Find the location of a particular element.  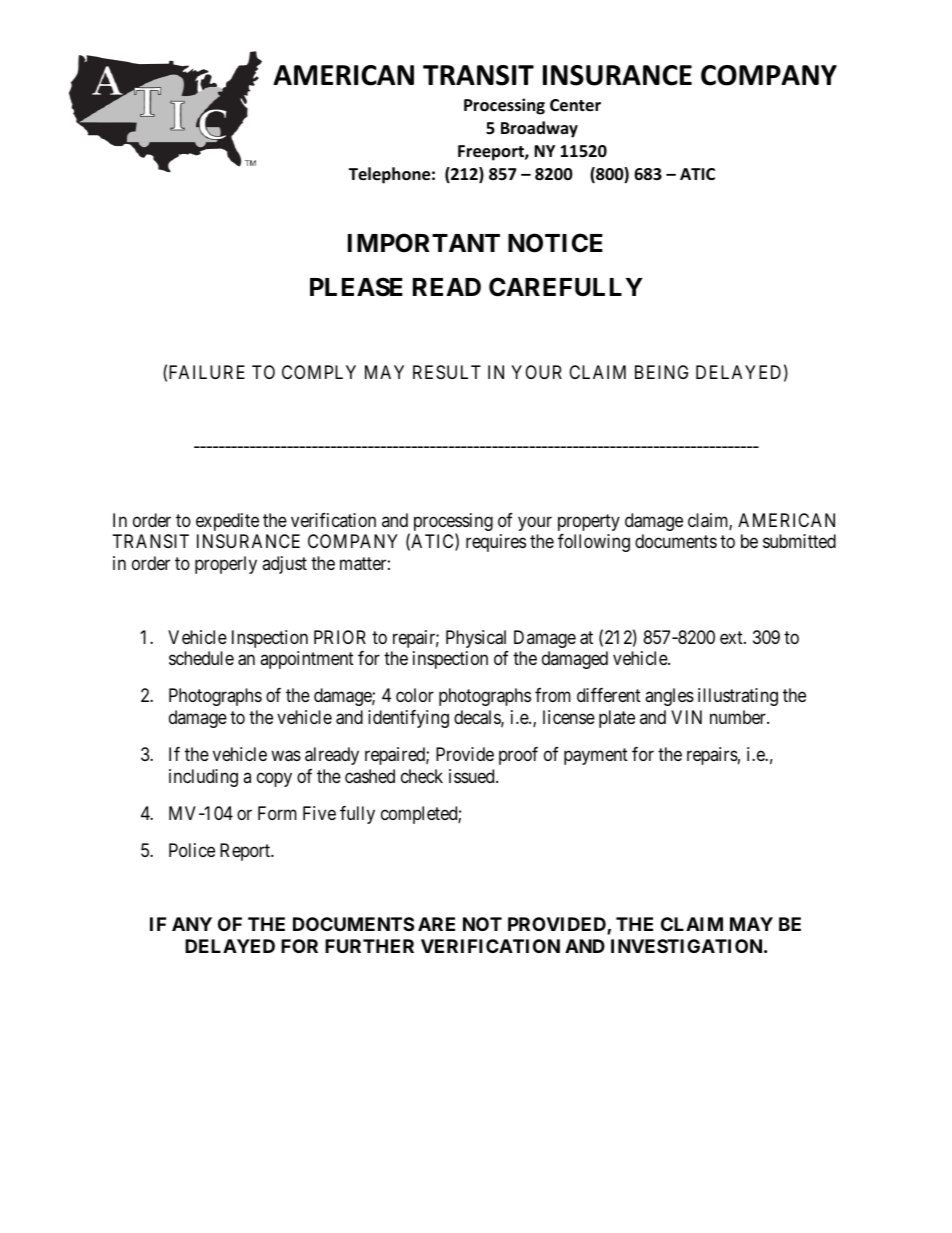

RESULT is located at coordinates (447, 372).
